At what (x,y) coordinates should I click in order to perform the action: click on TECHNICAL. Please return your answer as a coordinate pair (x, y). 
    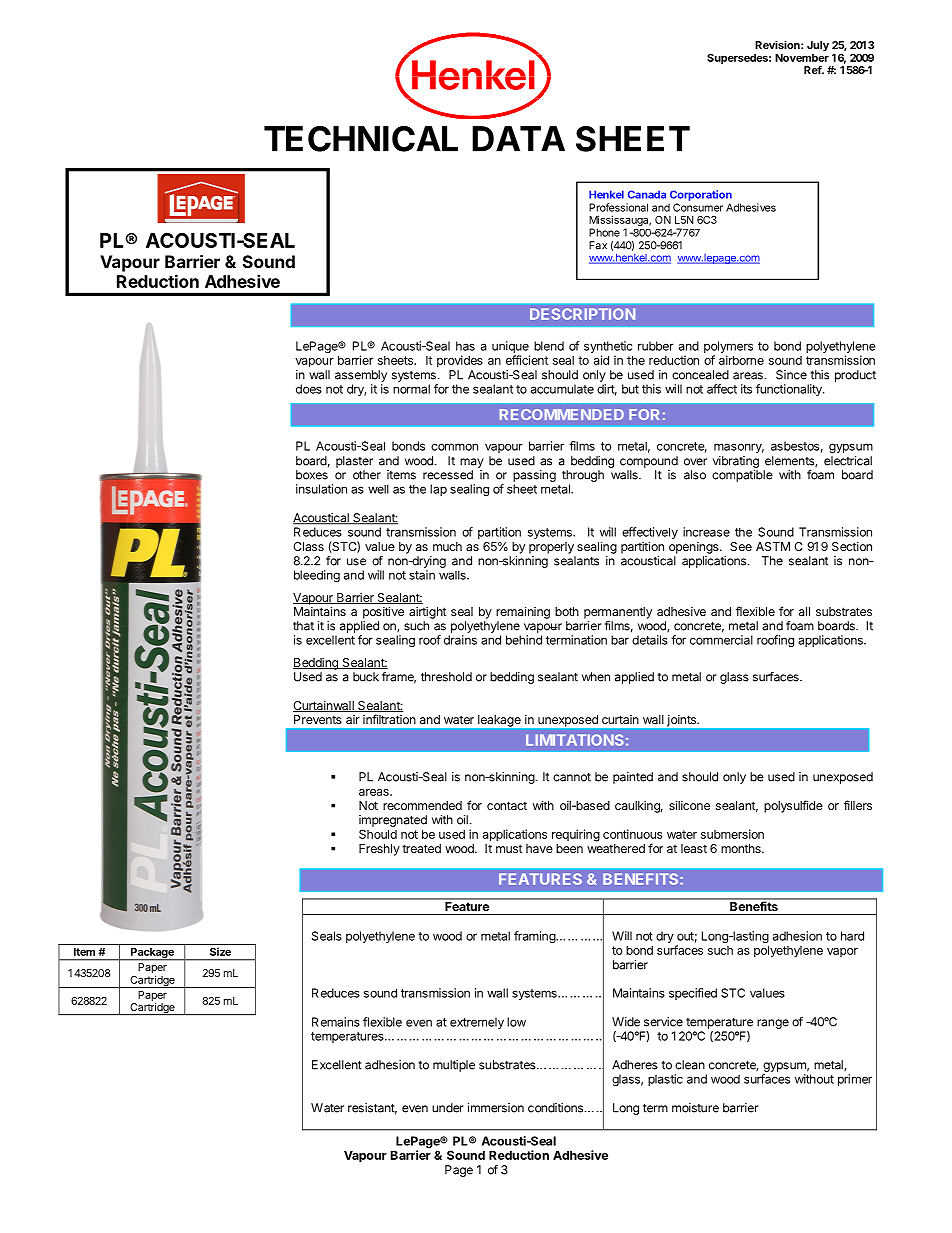
    Looking at the image, I should click on (361, 139).
